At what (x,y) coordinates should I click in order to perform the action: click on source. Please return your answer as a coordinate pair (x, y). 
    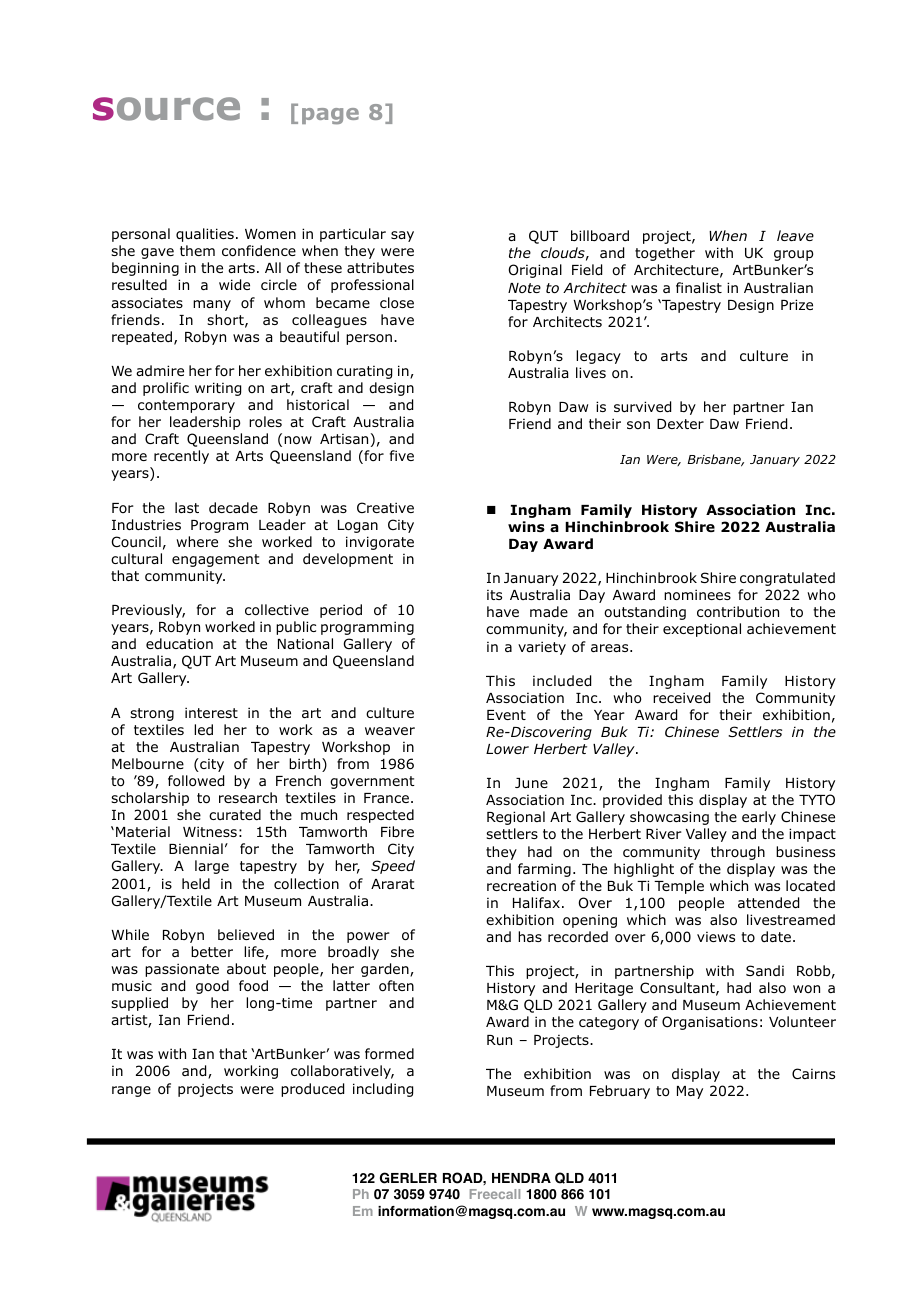
    Looking at the image, I should click on (166, 109).
